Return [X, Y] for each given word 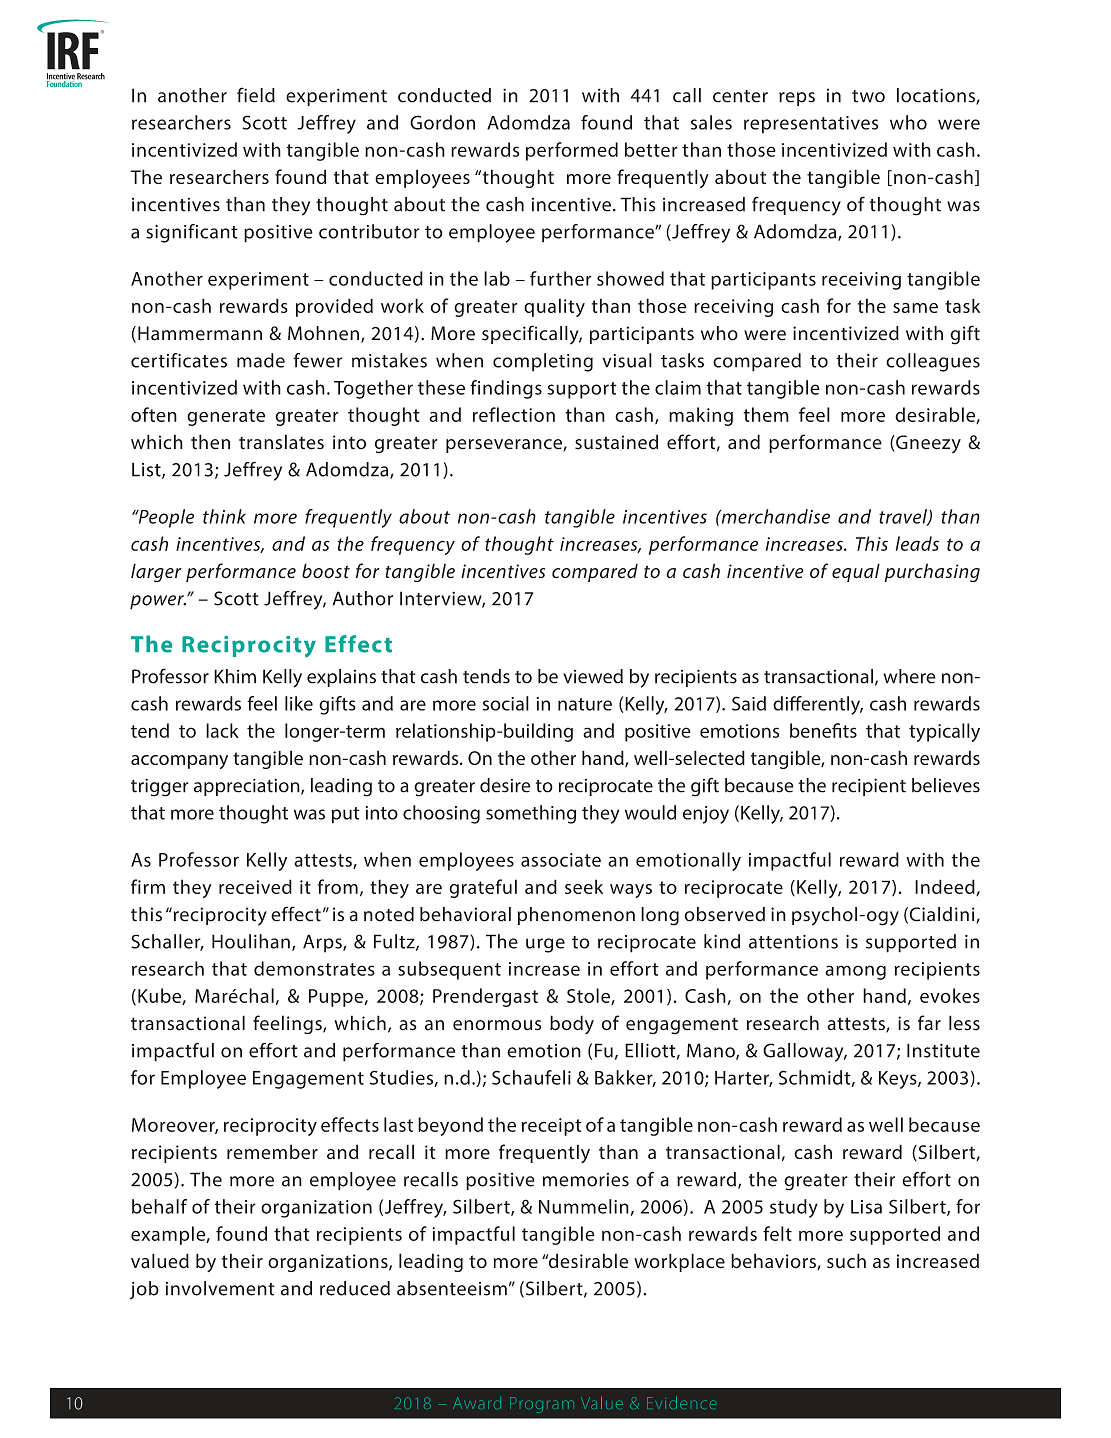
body [572, 1024]
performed [572, 151]
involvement [220, 1288]
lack [222, 730]
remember [272, 1152]
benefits [823, 730]
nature [585, 704]
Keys [899, 1080]
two [868, 96]
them [766, 414]
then [210, 442]
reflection [514, 414]
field [256, 95]
